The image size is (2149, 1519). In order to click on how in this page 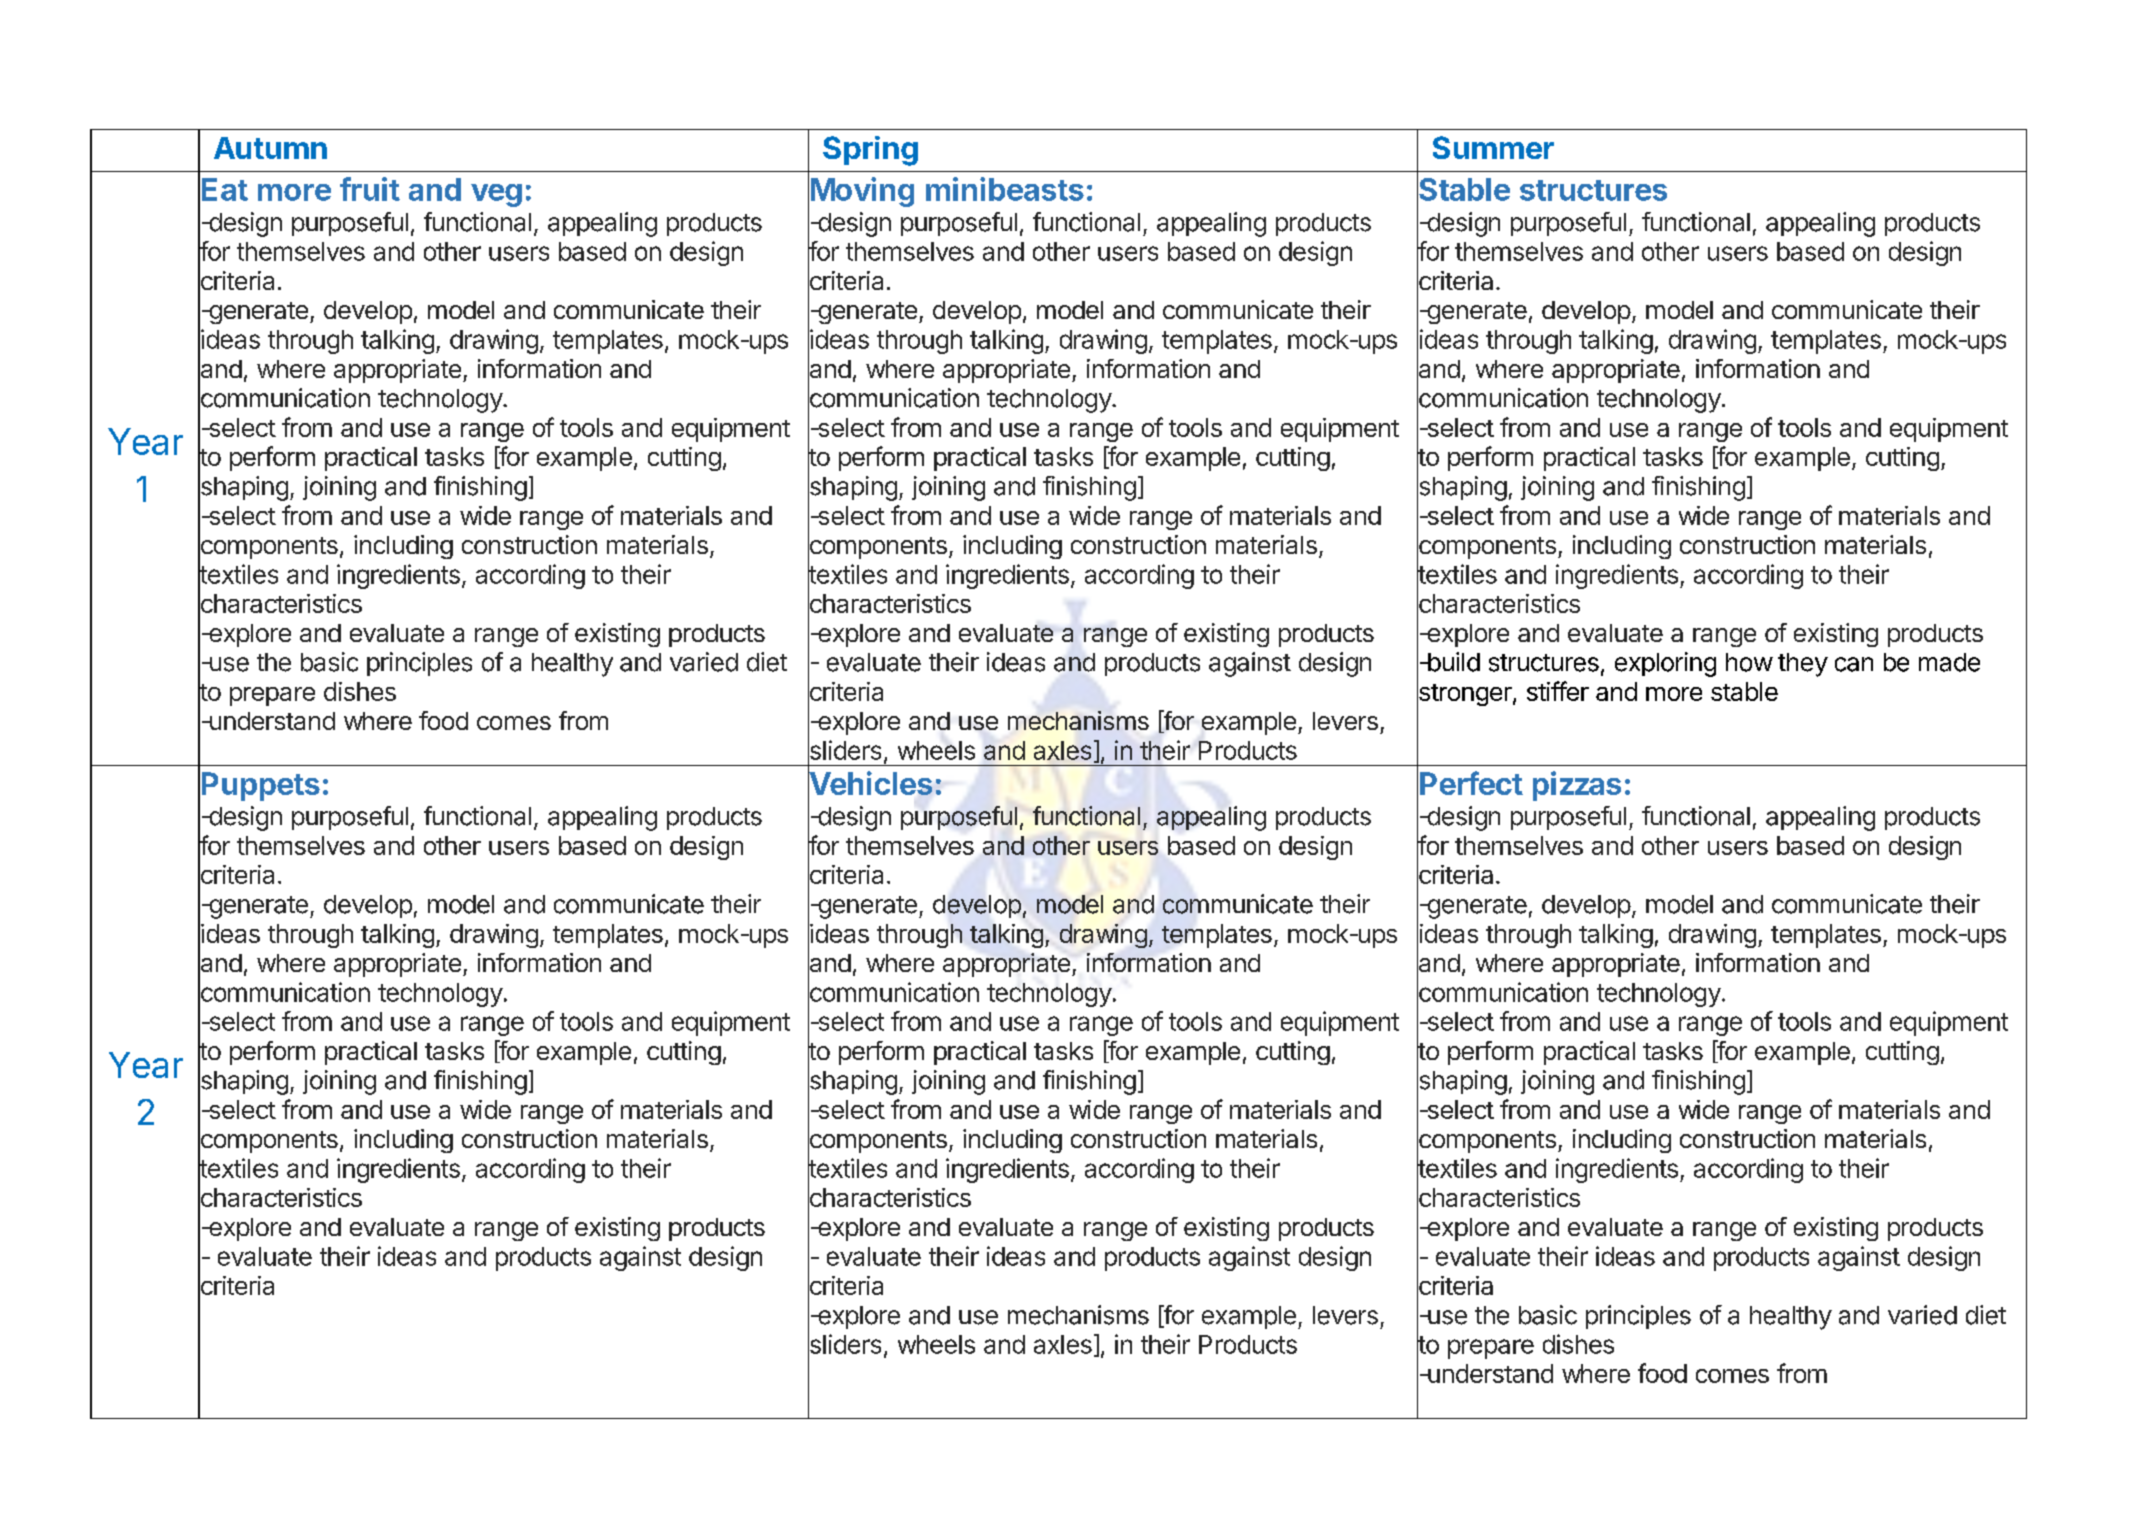, I will do `click(1749, 662)`.
